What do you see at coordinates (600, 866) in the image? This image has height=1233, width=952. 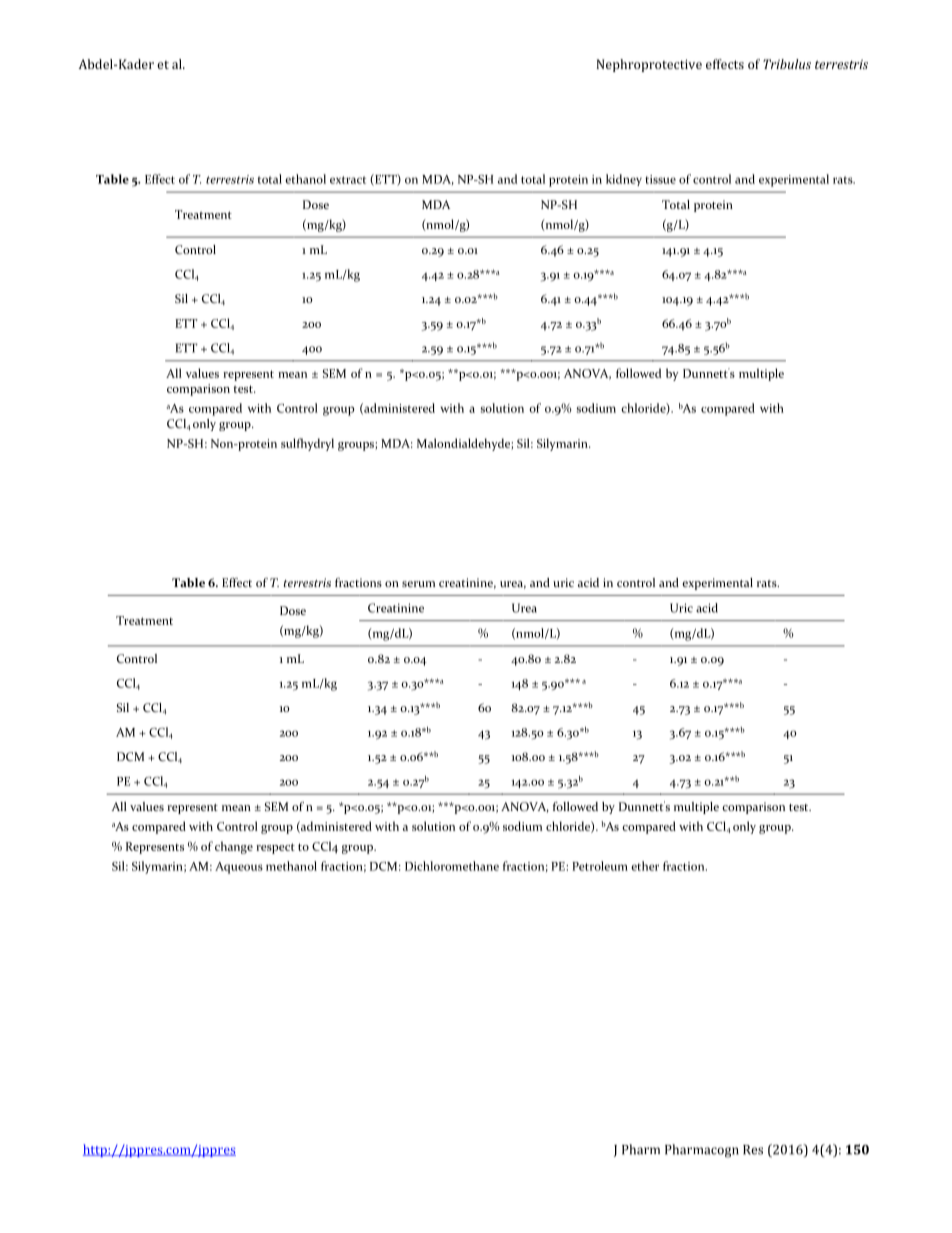 I see `Petroleum` at bounding box center [600, 866].
